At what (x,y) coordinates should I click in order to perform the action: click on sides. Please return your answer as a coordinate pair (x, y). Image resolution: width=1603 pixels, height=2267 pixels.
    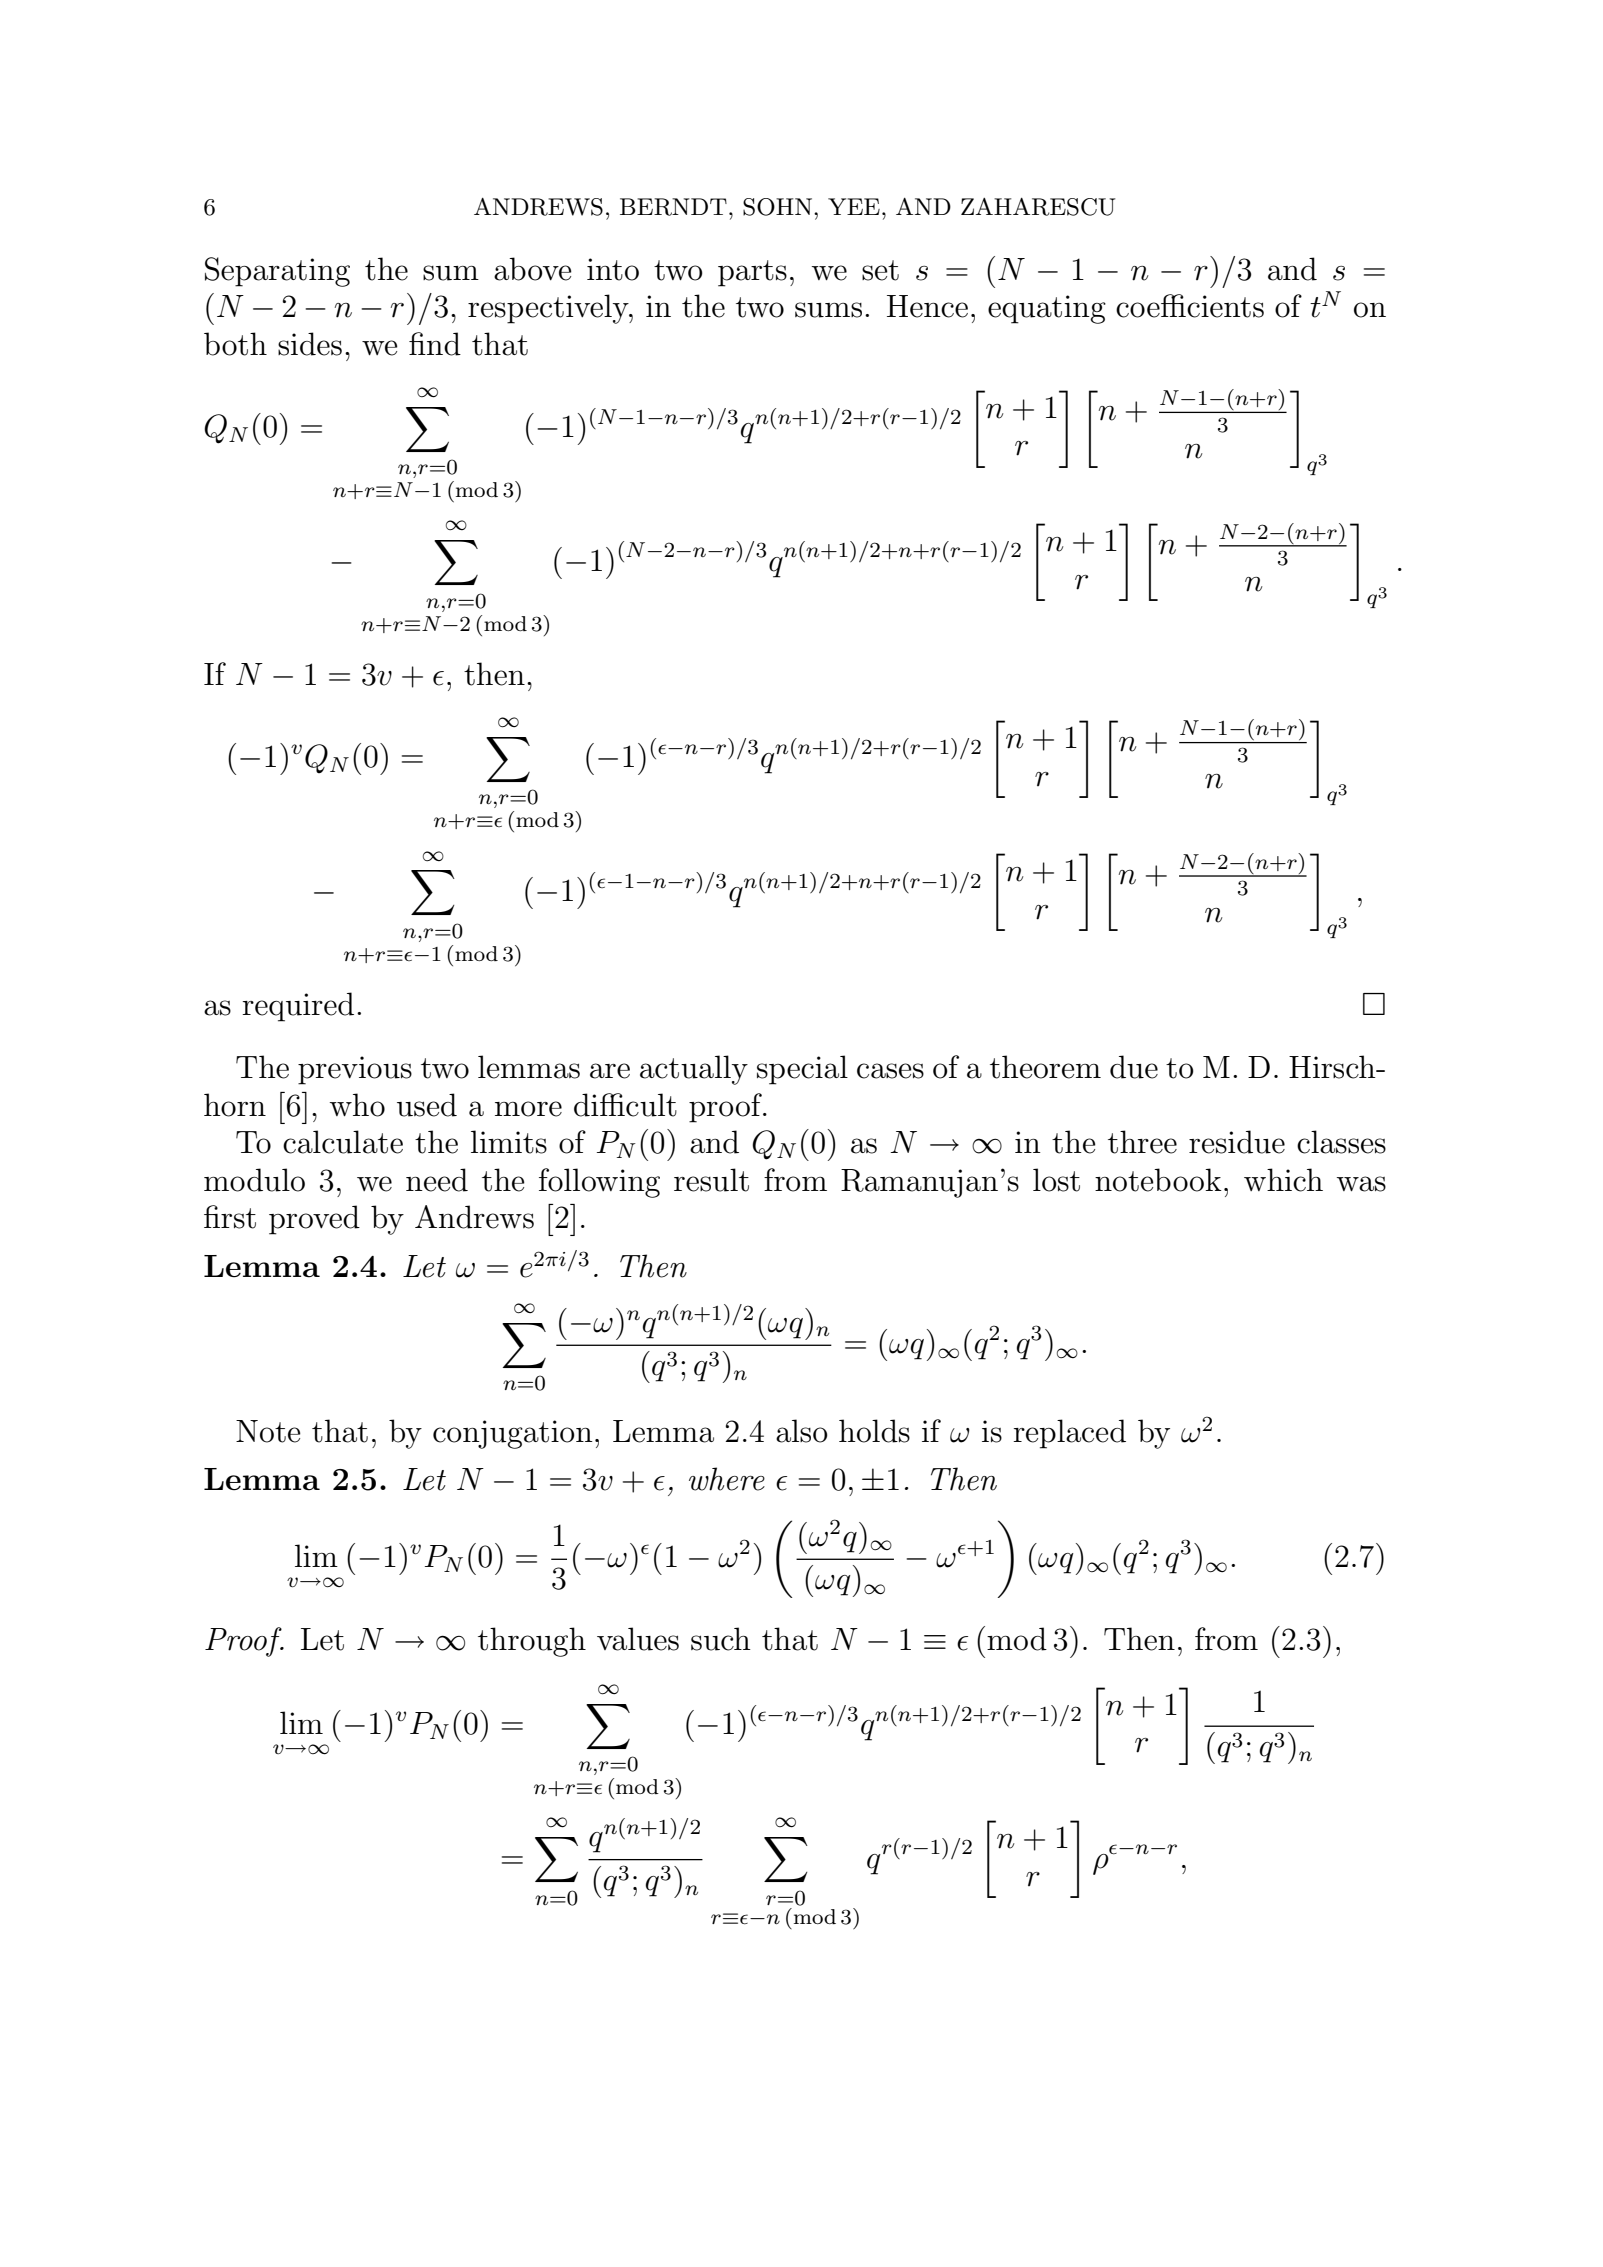
    Looking at the image, I should click on (310, 344).
